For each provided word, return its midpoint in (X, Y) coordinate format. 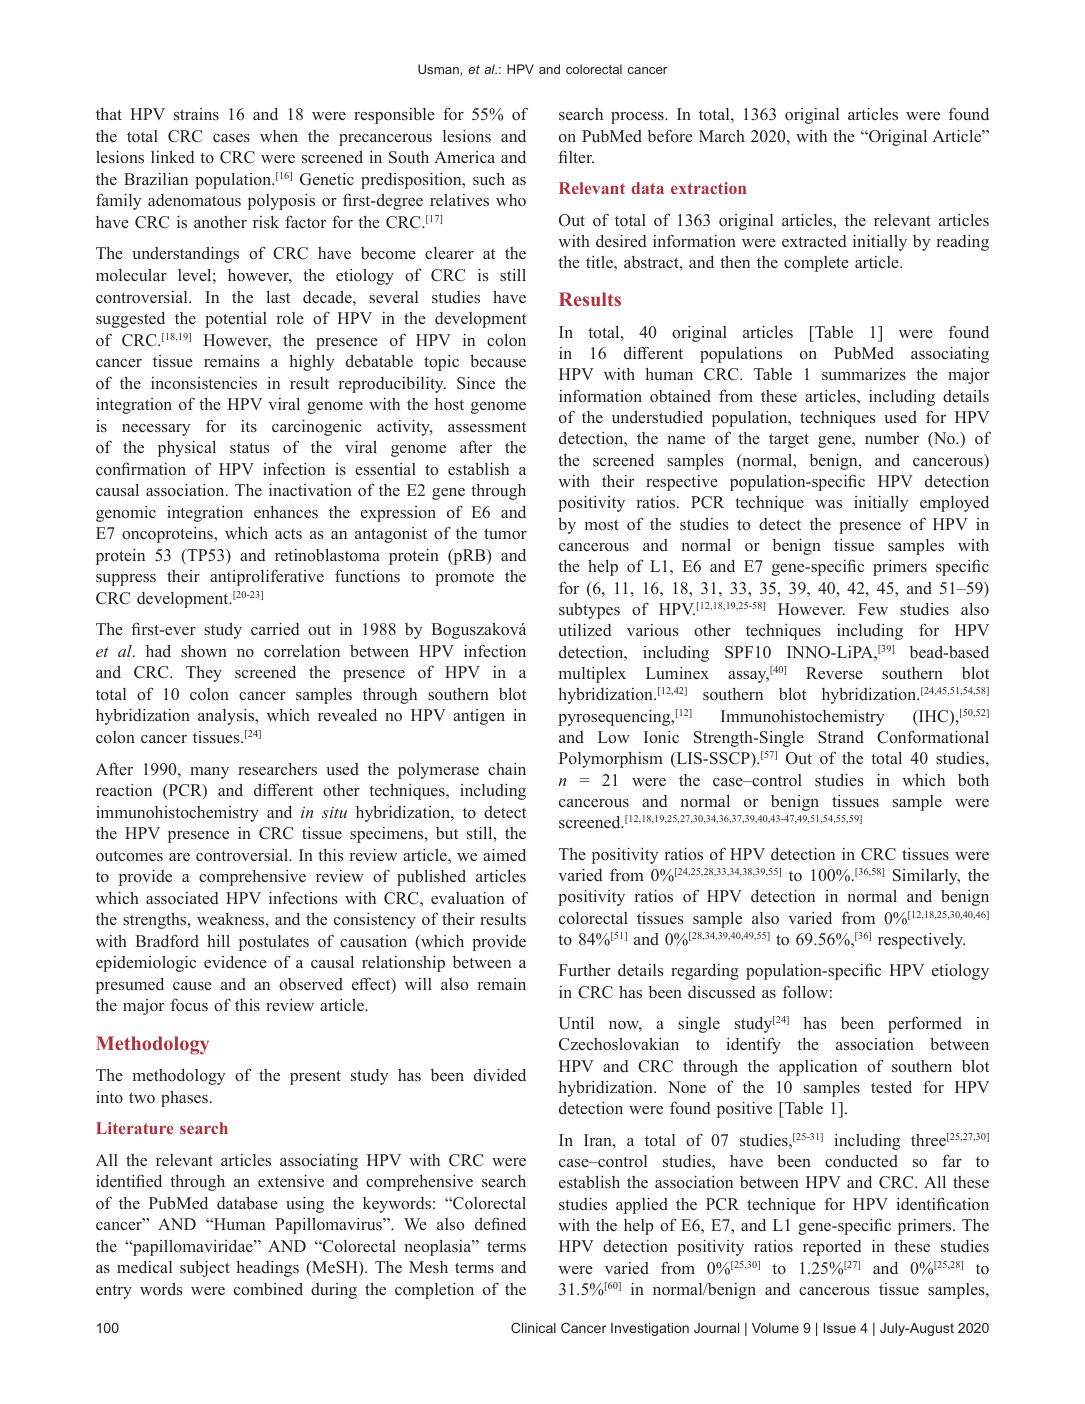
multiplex (592, 674)
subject (205, 1268)
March (722, 135)
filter (576, 156)
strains (196, 114)
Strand (841, 737)
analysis (227, 716)
